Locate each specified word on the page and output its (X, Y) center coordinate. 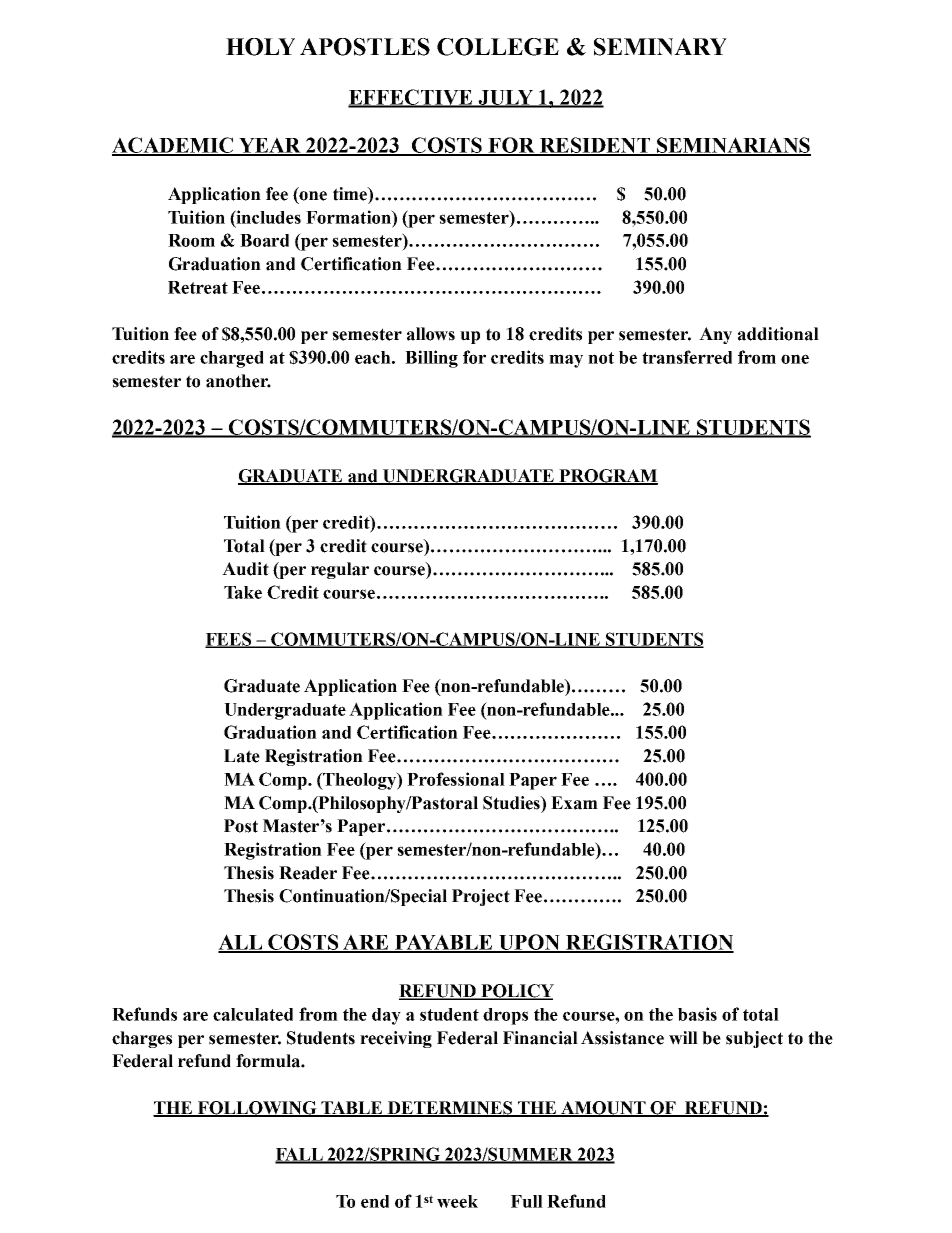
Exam (574, 803)
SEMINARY (660, 47)
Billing (431, 359)
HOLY (260, 47)
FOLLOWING (257, 1109)
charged (232, 359)
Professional (456, 779)
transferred (687, 357)
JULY (506, 98)
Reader (308, 873)
